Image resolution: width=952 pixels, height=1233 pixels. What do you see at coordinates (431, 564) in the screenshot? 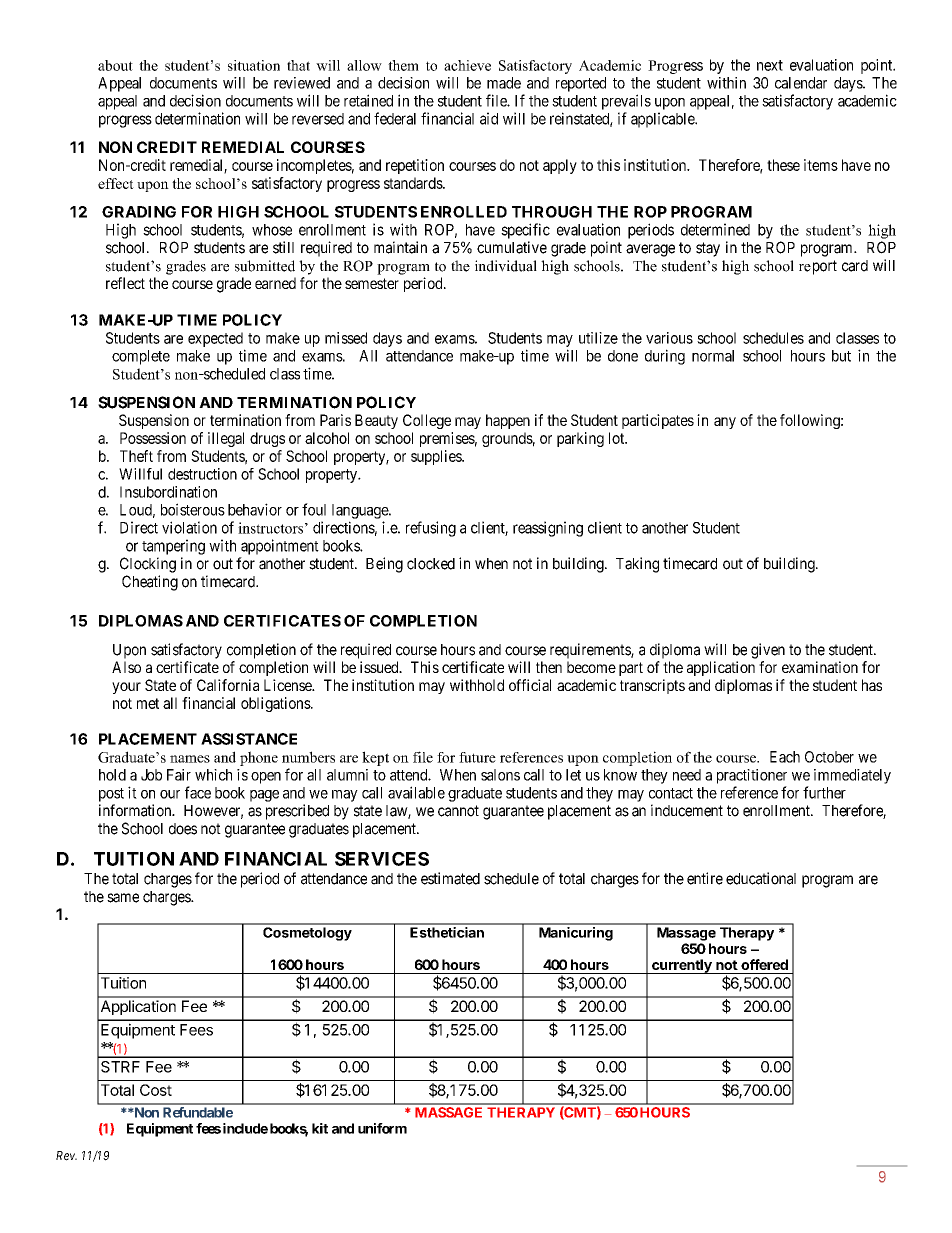
I see `clocked` at bounding box center [431, 564].
